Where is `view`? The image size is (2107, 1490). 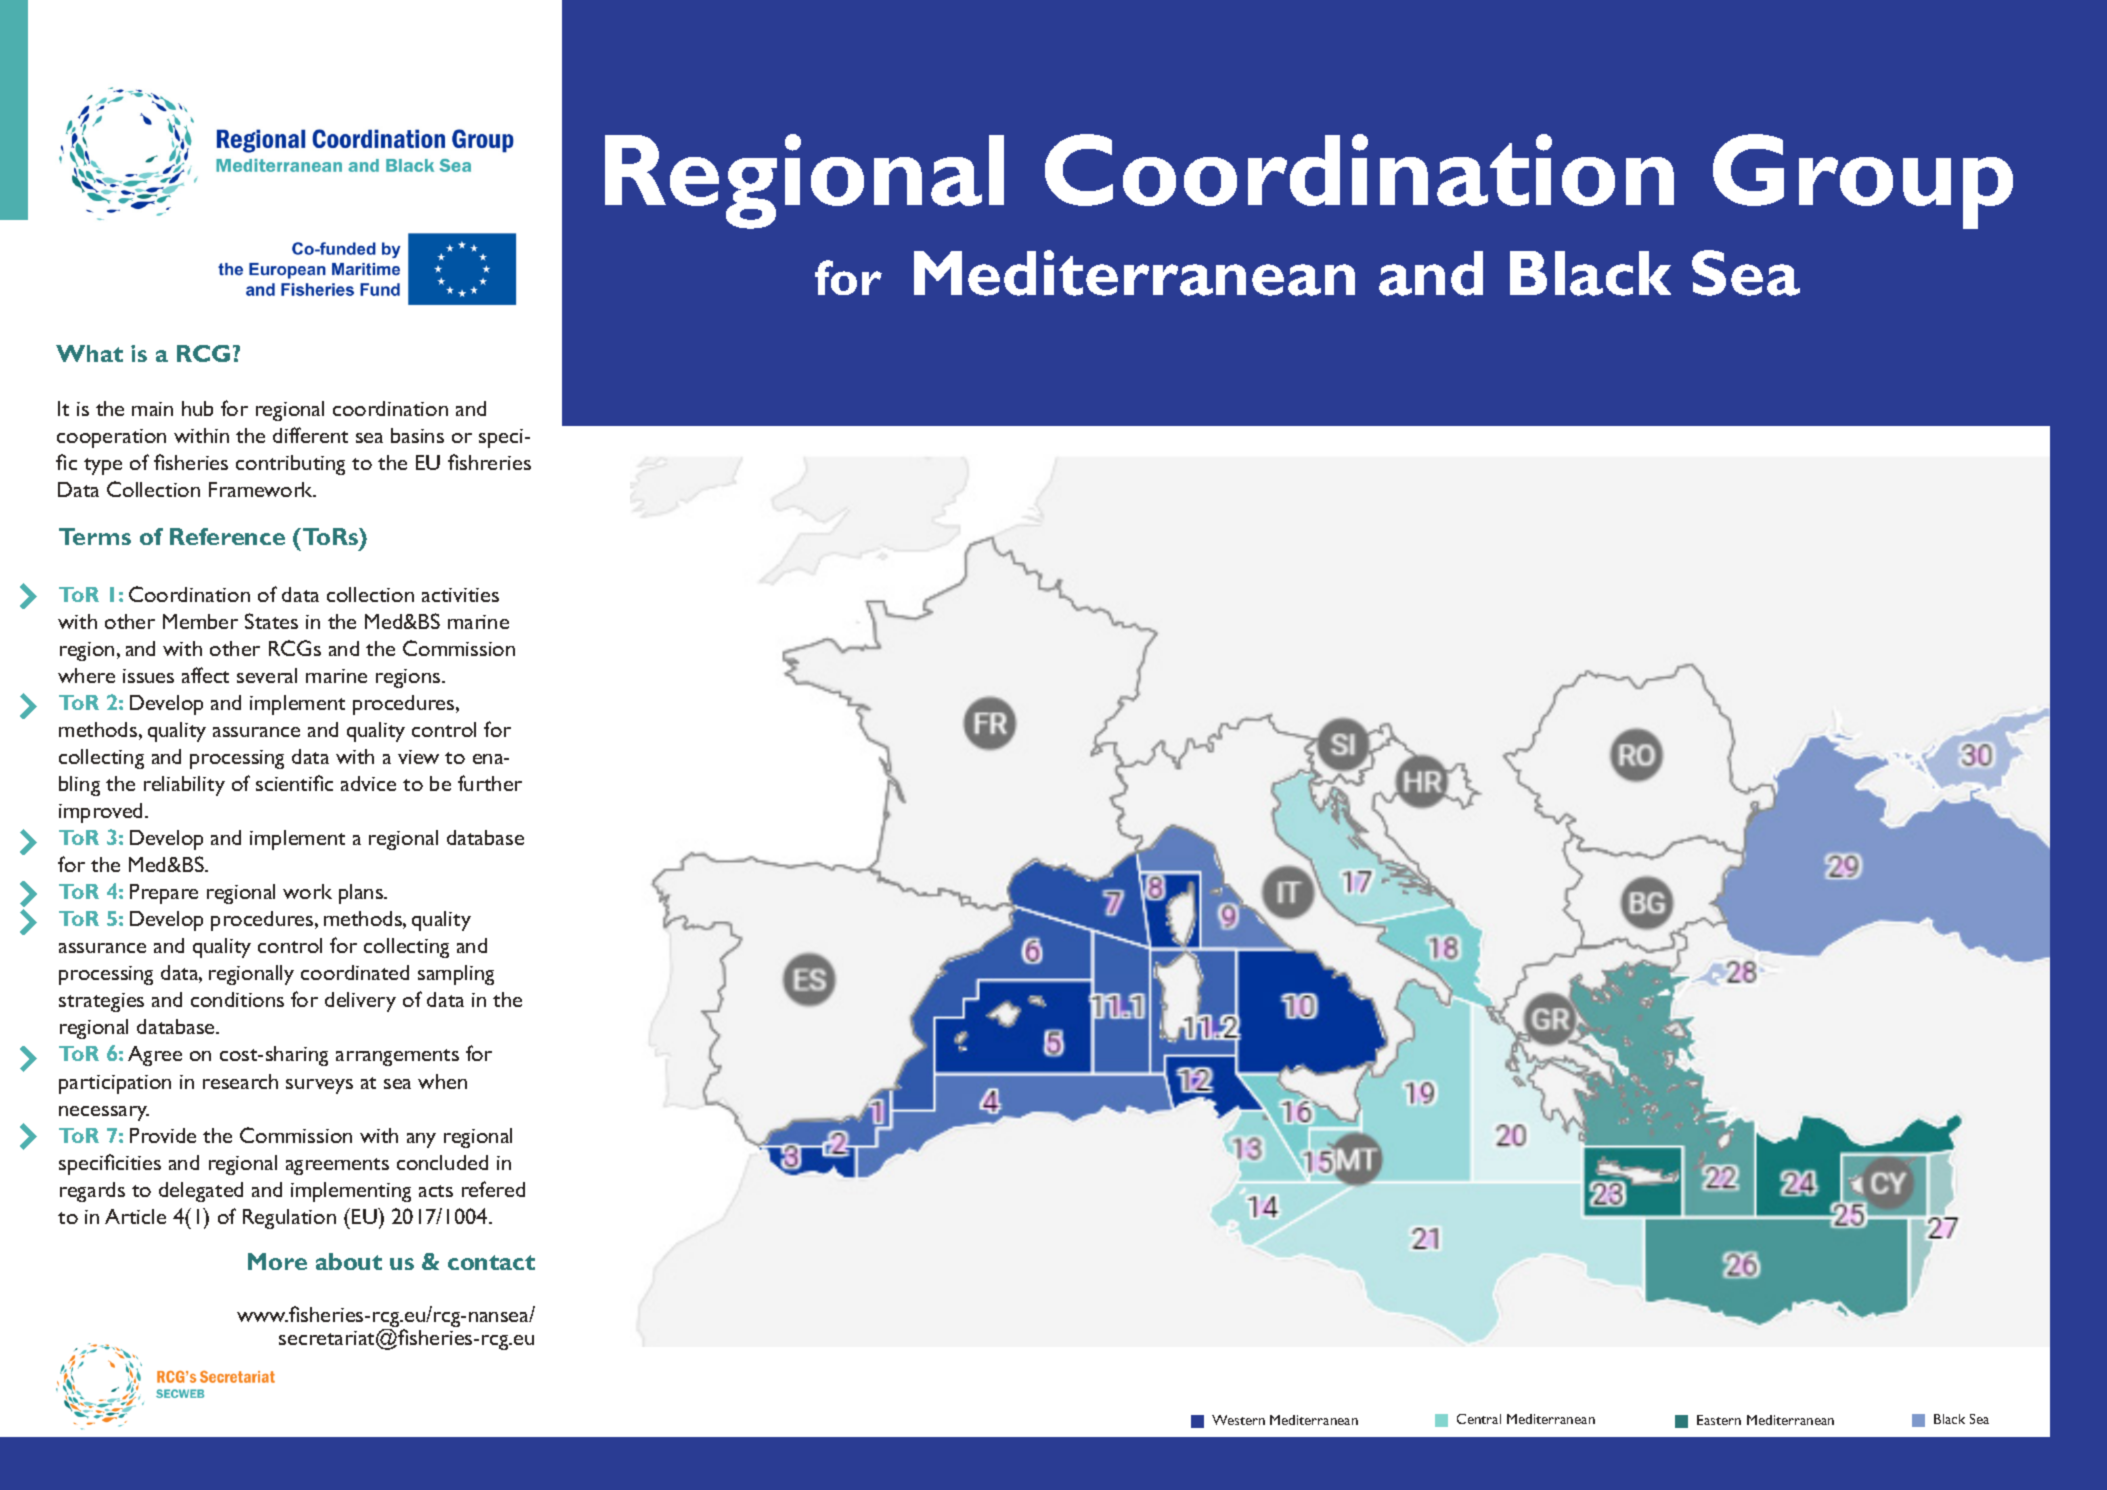 view is located at coordinates (418, 757).
